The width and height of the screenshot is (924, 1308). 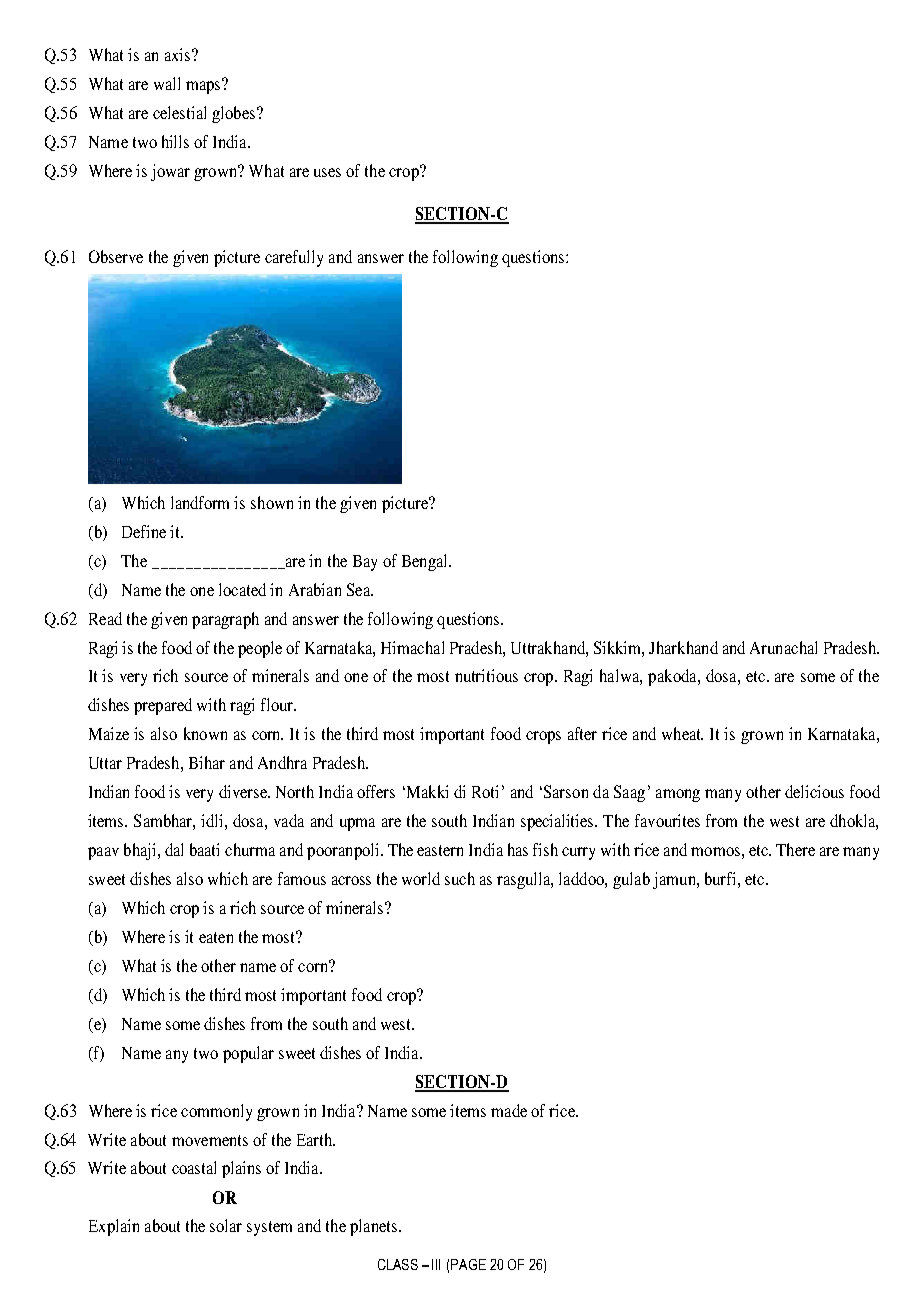 I want to click on maps, so click(x=204, y=86).
